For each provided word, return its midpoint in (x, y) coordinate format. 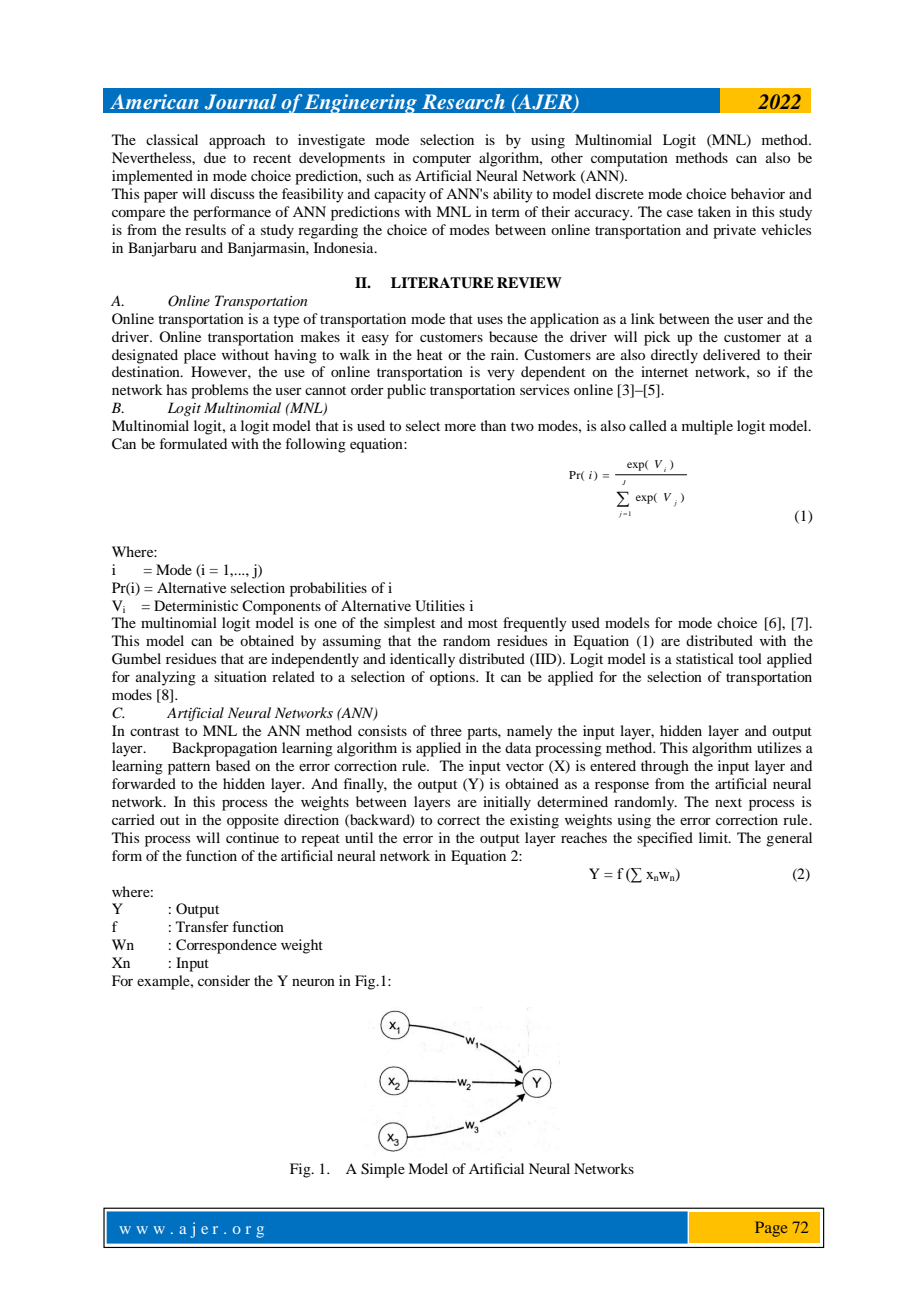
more (460, 427)
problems (219, 391)
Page (771, 1229)
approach (237, 141)
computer (442, 160)
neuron (313, 982)
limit (715, 837)
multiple (707, 427)
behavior (758, 193)
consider (224, 980)
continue (252, 837)
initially (507, 803)
